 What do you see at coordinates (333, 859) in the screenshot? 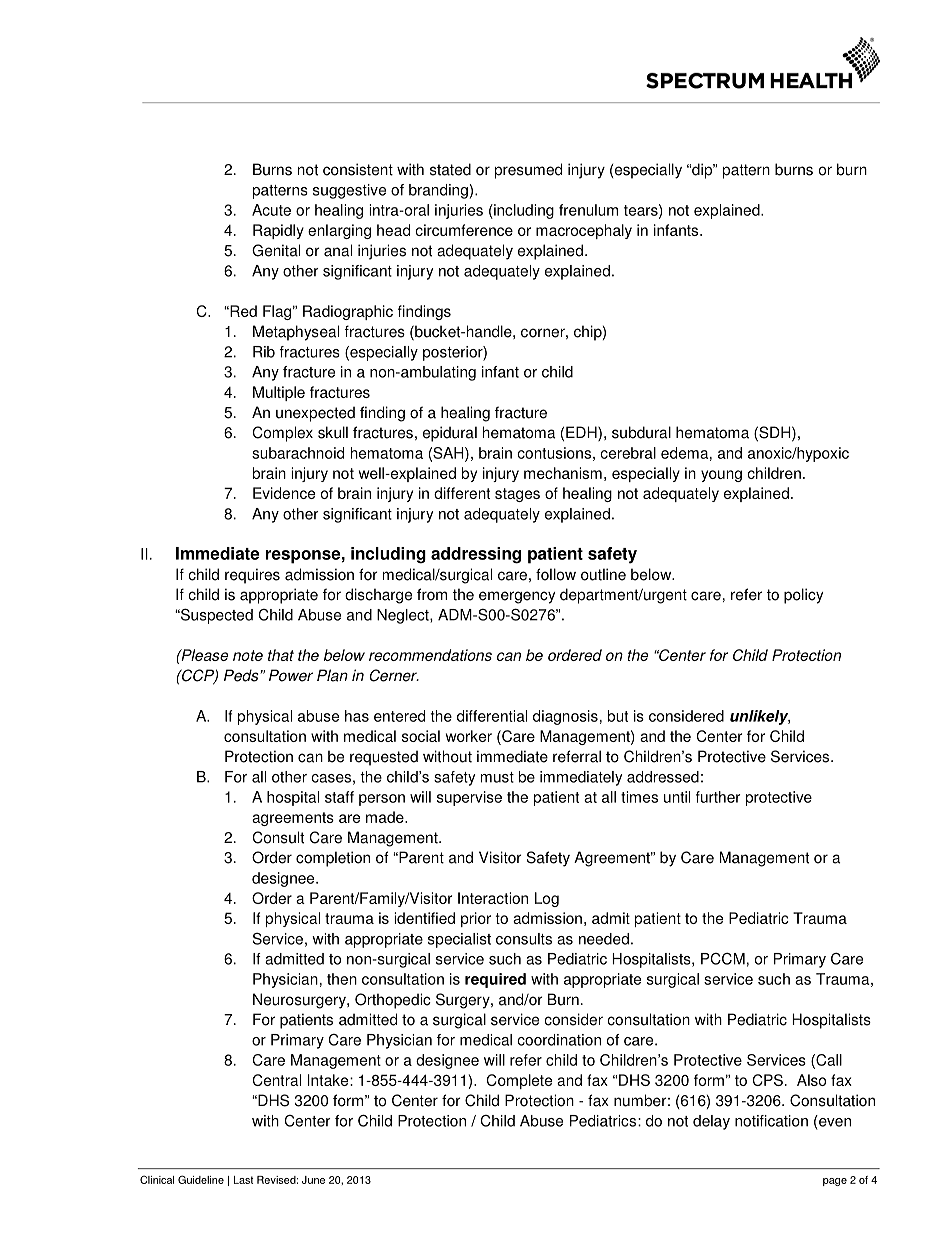
I see `completion` at bounding box center [333, 859].
